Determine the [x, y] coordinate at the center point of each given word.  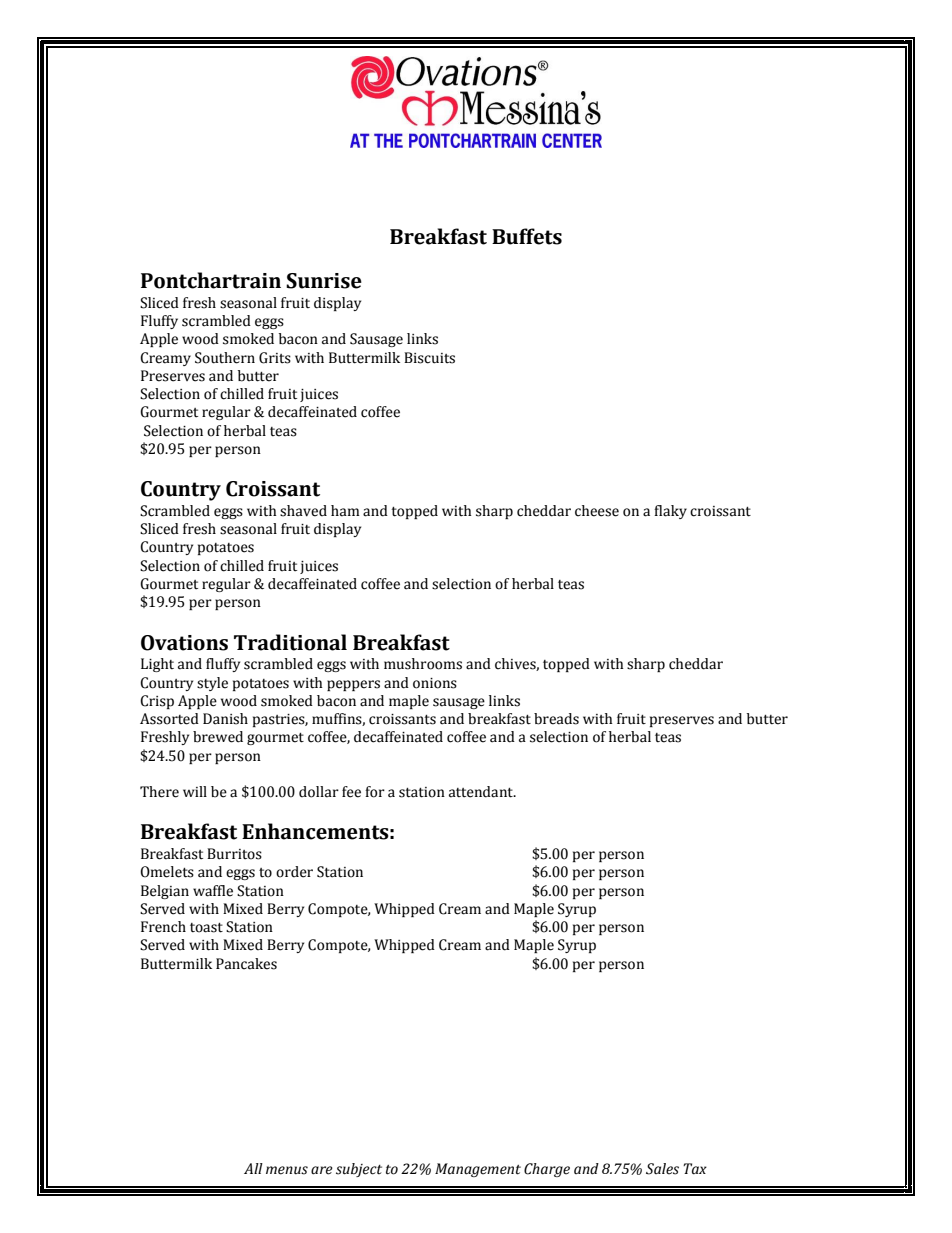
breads [556, 719]
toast [206, 928]
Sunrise [324, 281]
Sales [662, 1169]
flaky [670, 512]
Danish [225, 719]
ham [345, 511]
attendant [482, 792]
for [375, 792]
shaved [303, 511]
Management [478, 1170]
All [253, 1168]
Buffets [527, 236]
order [294, 872]
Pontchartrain [211, 280]
